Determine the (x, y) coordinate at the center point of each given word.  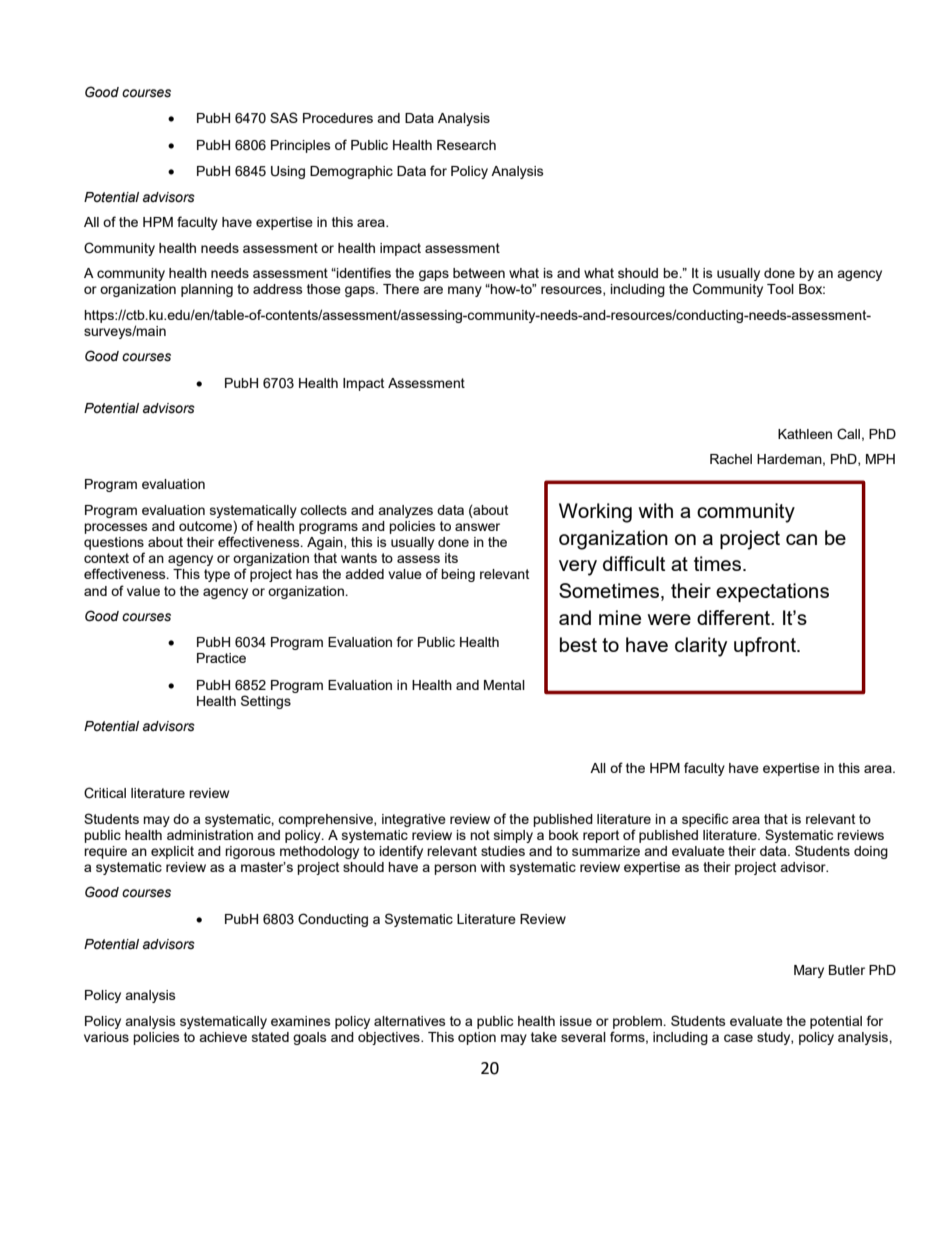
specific (705, 820)
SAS (284, 117)
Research (466, 145)
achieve (223, 1037)
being (458, 575)
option (477, 1038)
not (480, 835)
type (217, 575)
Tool (780, 289)
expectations (772, 592)
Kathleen (805, 434)
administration (210, 835)
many (465, 291)
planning (207, 290)
